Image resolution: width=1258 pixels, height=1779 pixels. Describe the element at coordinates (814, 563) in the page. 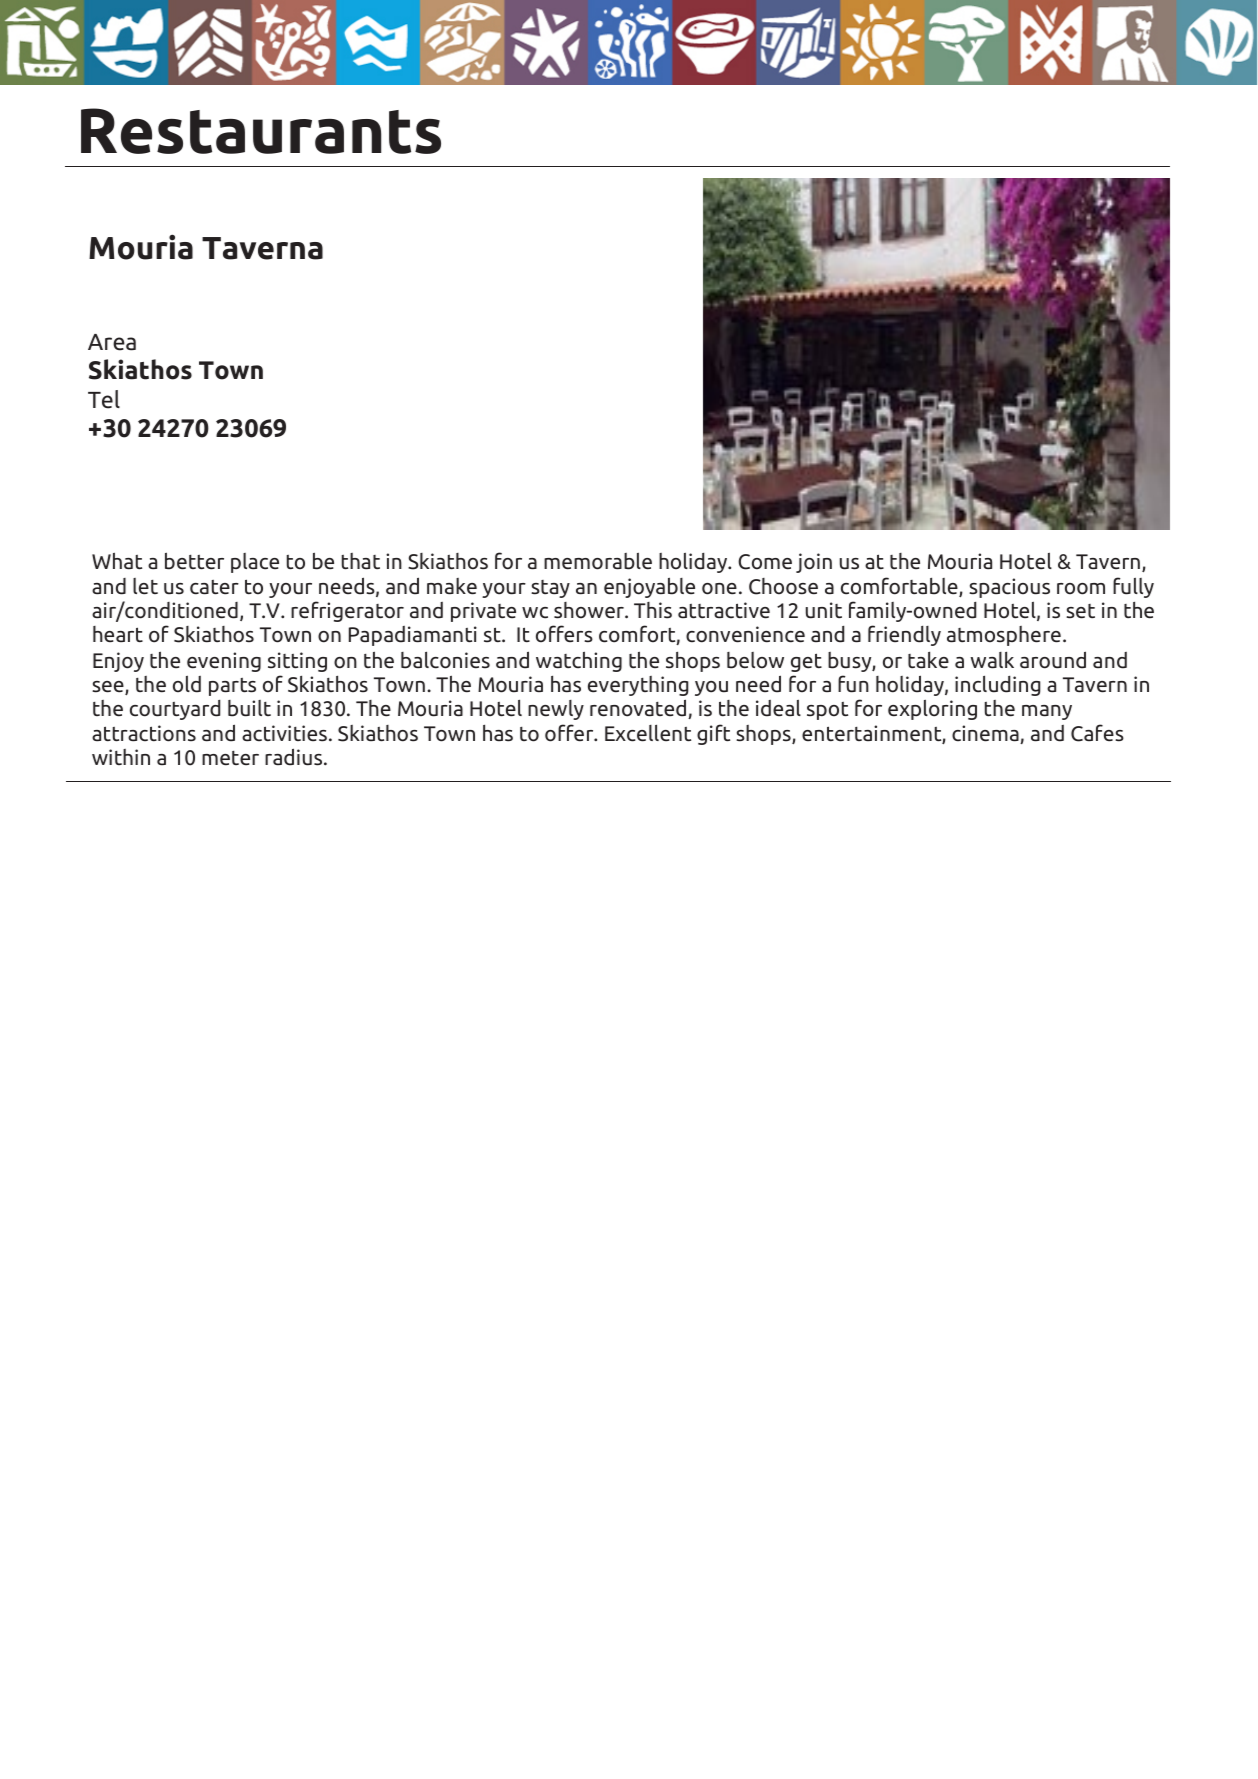

I see `join` at that location.
